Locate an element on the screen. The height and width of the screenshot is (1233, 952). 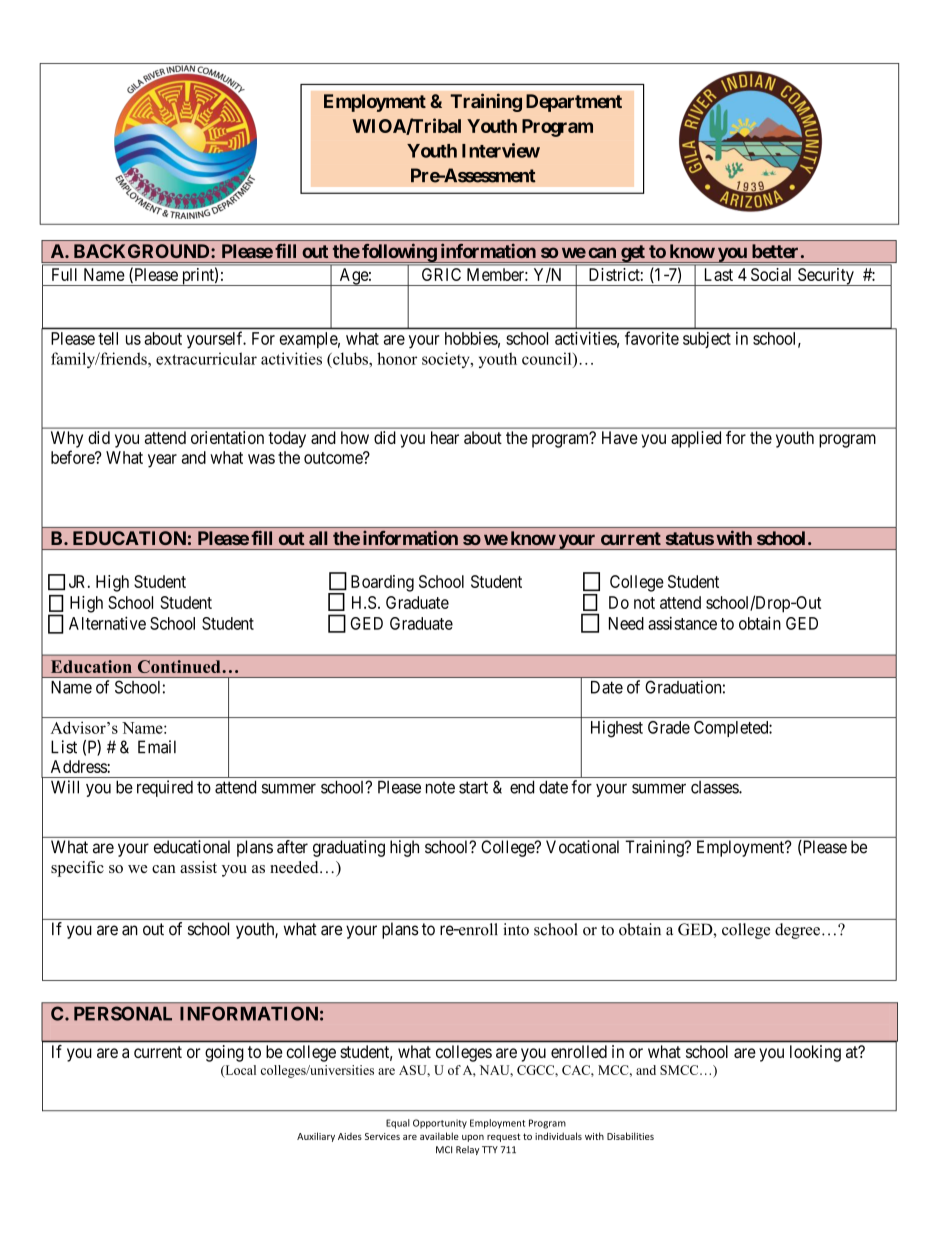
subject is located at coordinates (707, 340).
